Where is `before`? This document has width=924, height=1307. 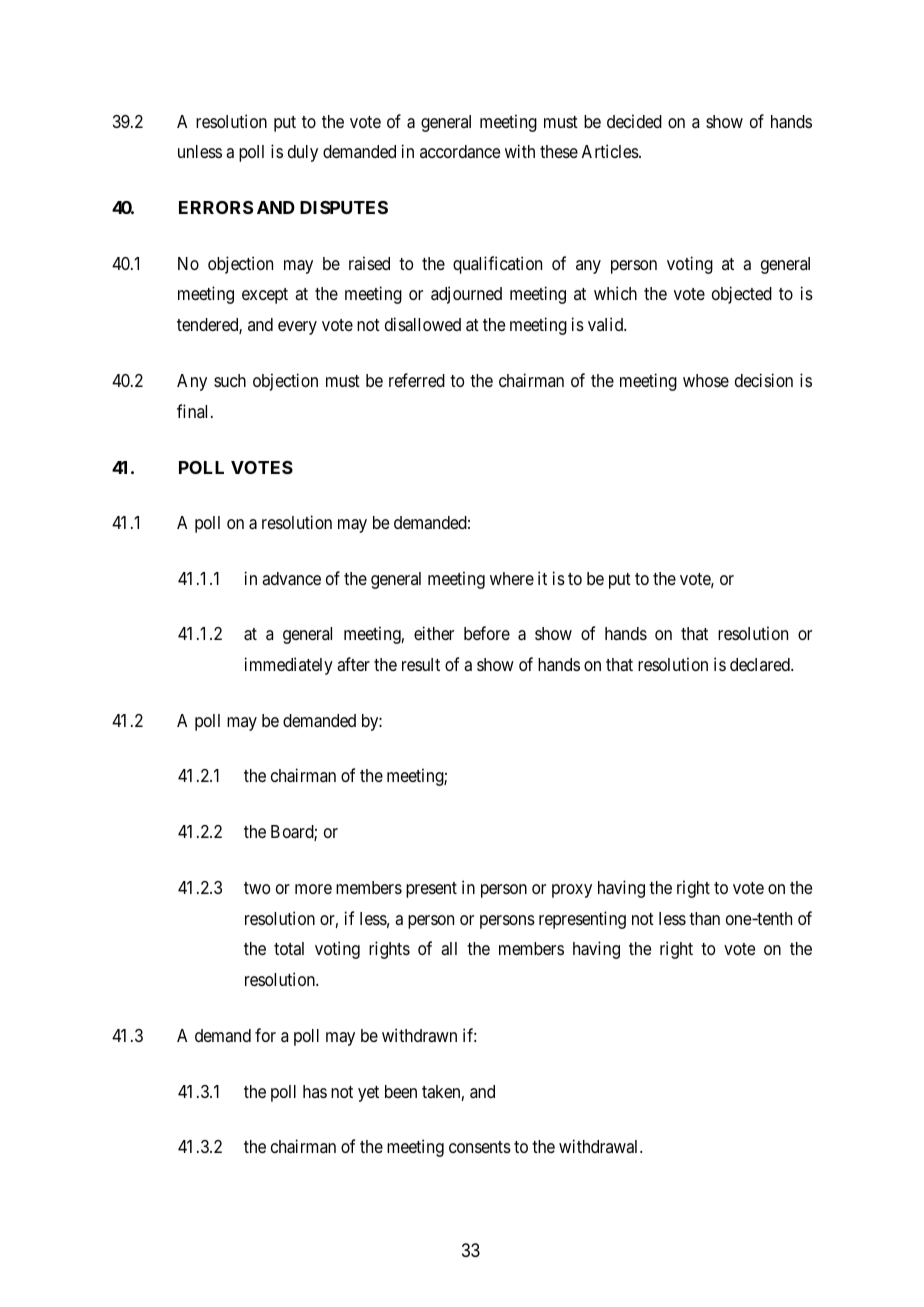 before is located at coordinates (487, 633).
